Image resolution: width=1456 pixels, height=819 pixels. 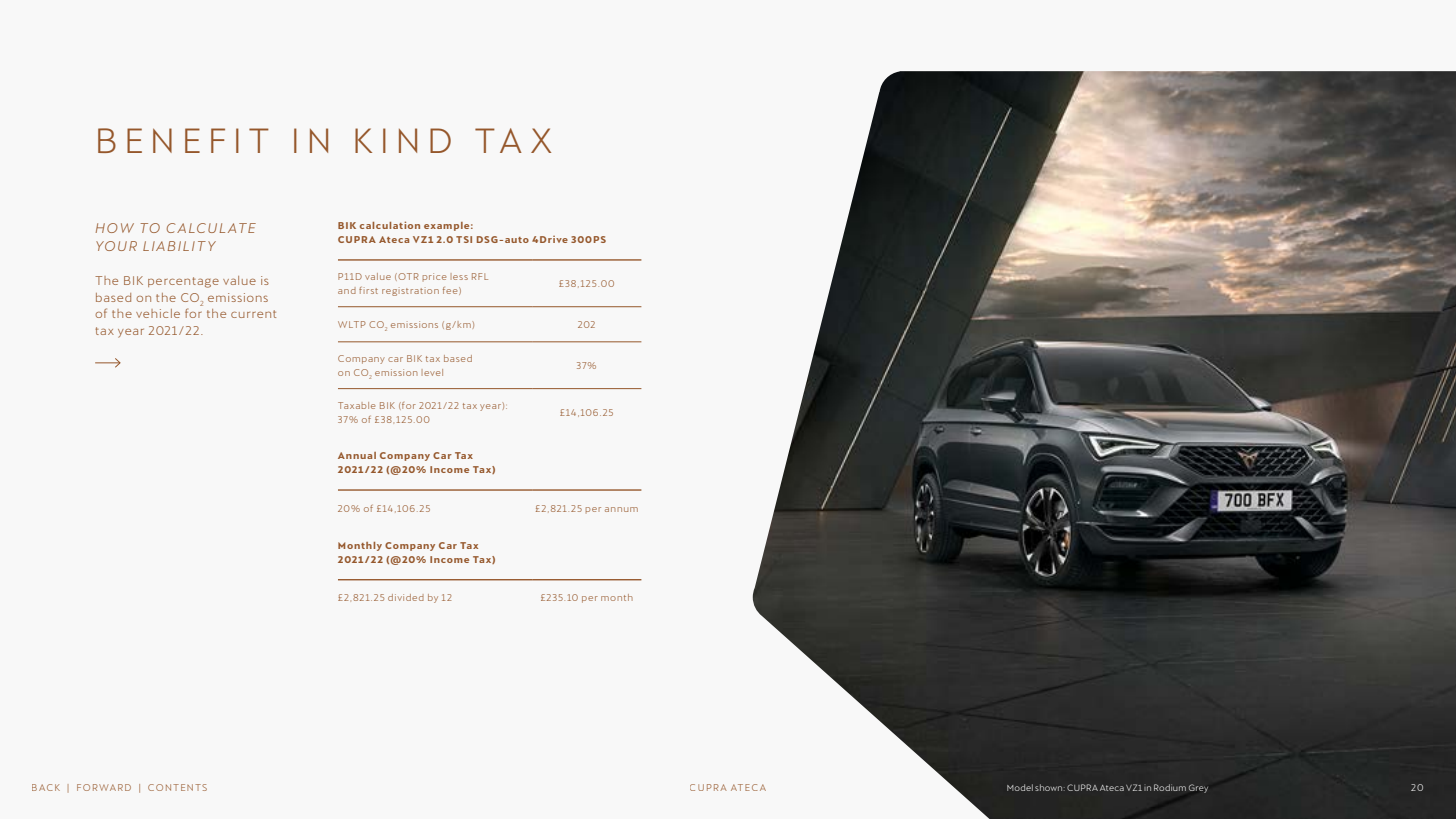 What do you see at coordinates (357, 455) in the image?
I see `Annual` at bounding box center [357, 455].
